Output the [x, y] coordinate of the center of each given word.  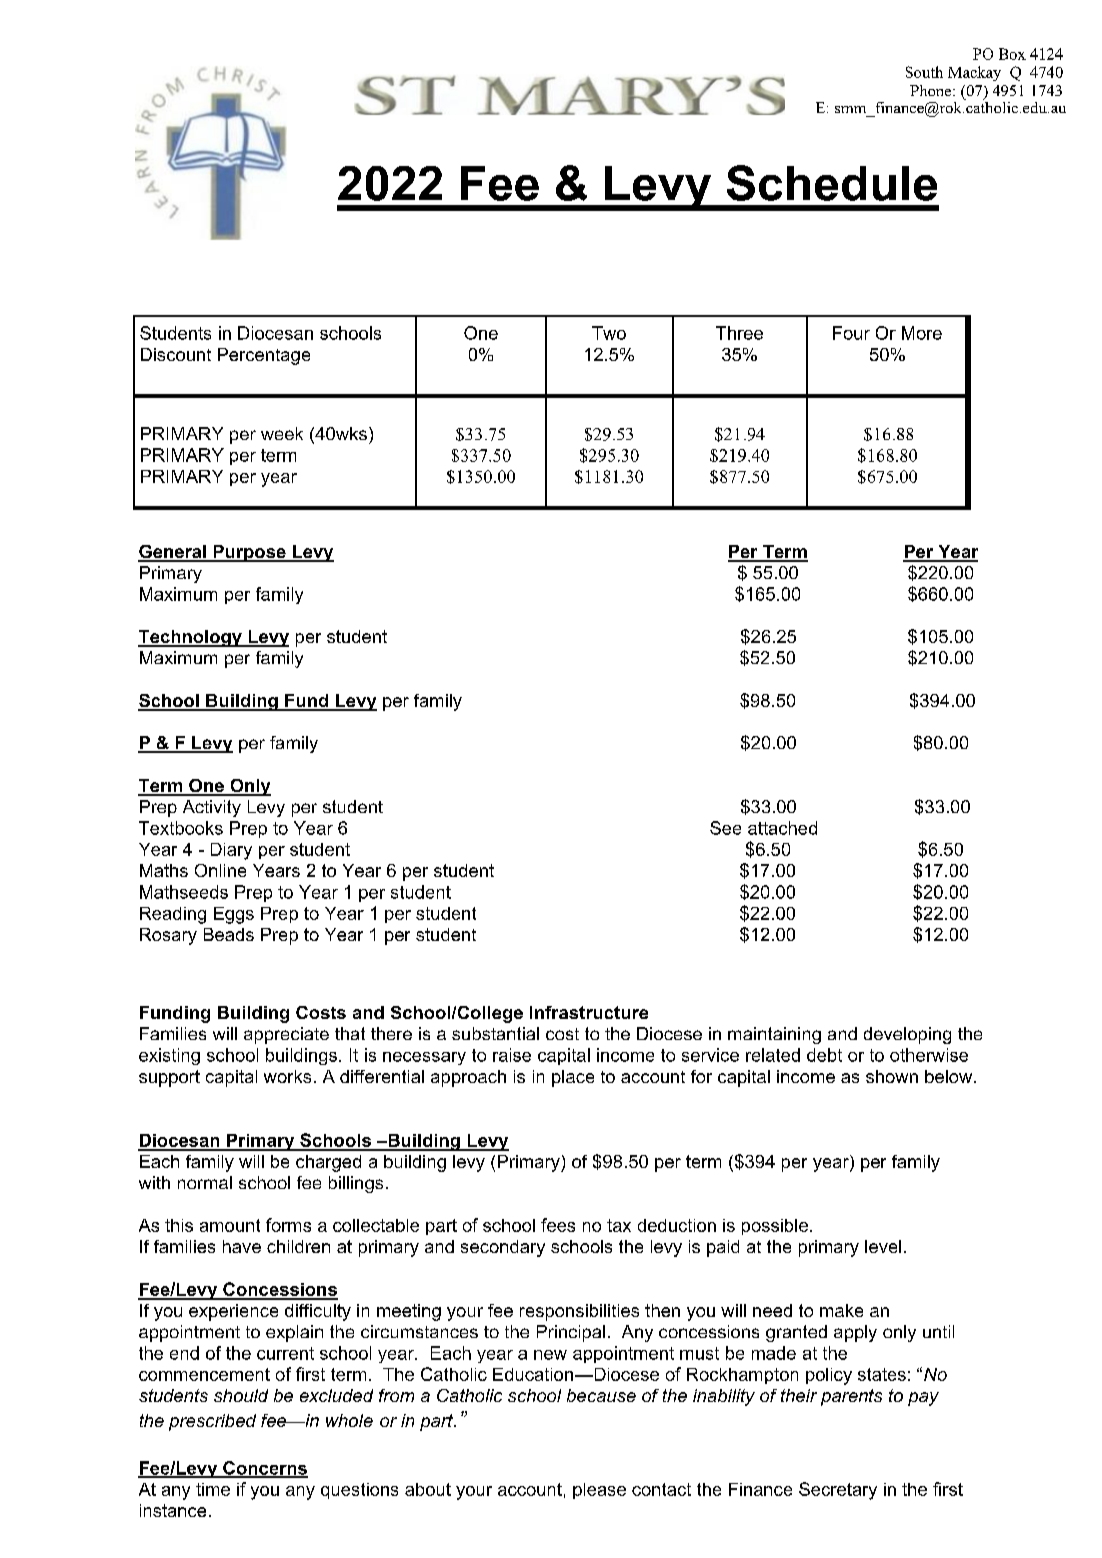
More [922, 333]
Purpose [249, 553]
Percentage [264, 356]
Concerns [264, 1469]
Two [609, 333]
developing [907, 1035]
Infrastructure [589, 1012]
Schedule [832, 183]
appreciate [286, 1035]
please [599, 1491]
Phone [932, 90]
